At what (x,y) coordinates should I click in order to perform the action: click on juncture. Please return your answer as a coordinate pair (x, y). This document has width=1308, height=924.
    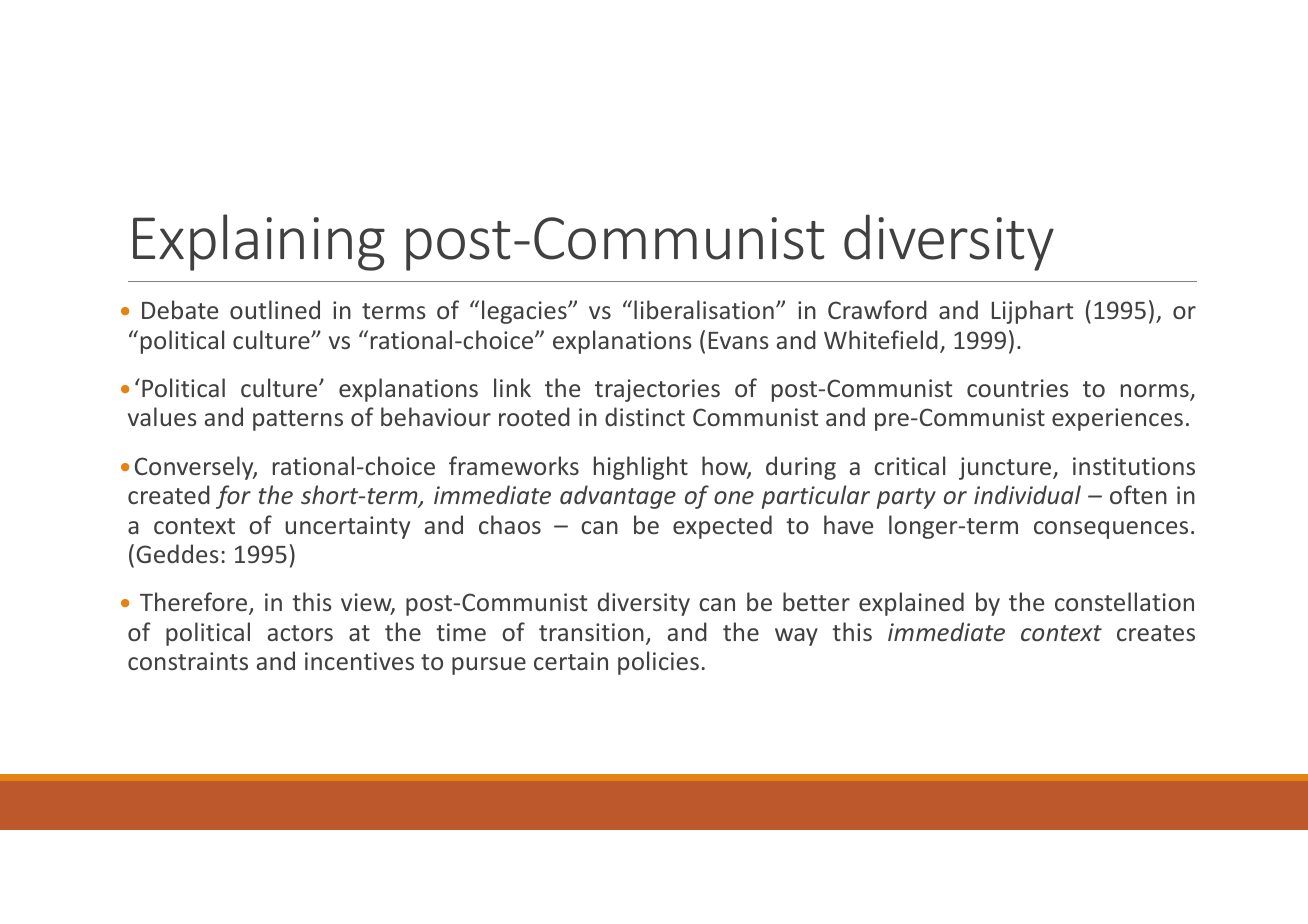
    Looking at the image, I should click on (1006, 468).
